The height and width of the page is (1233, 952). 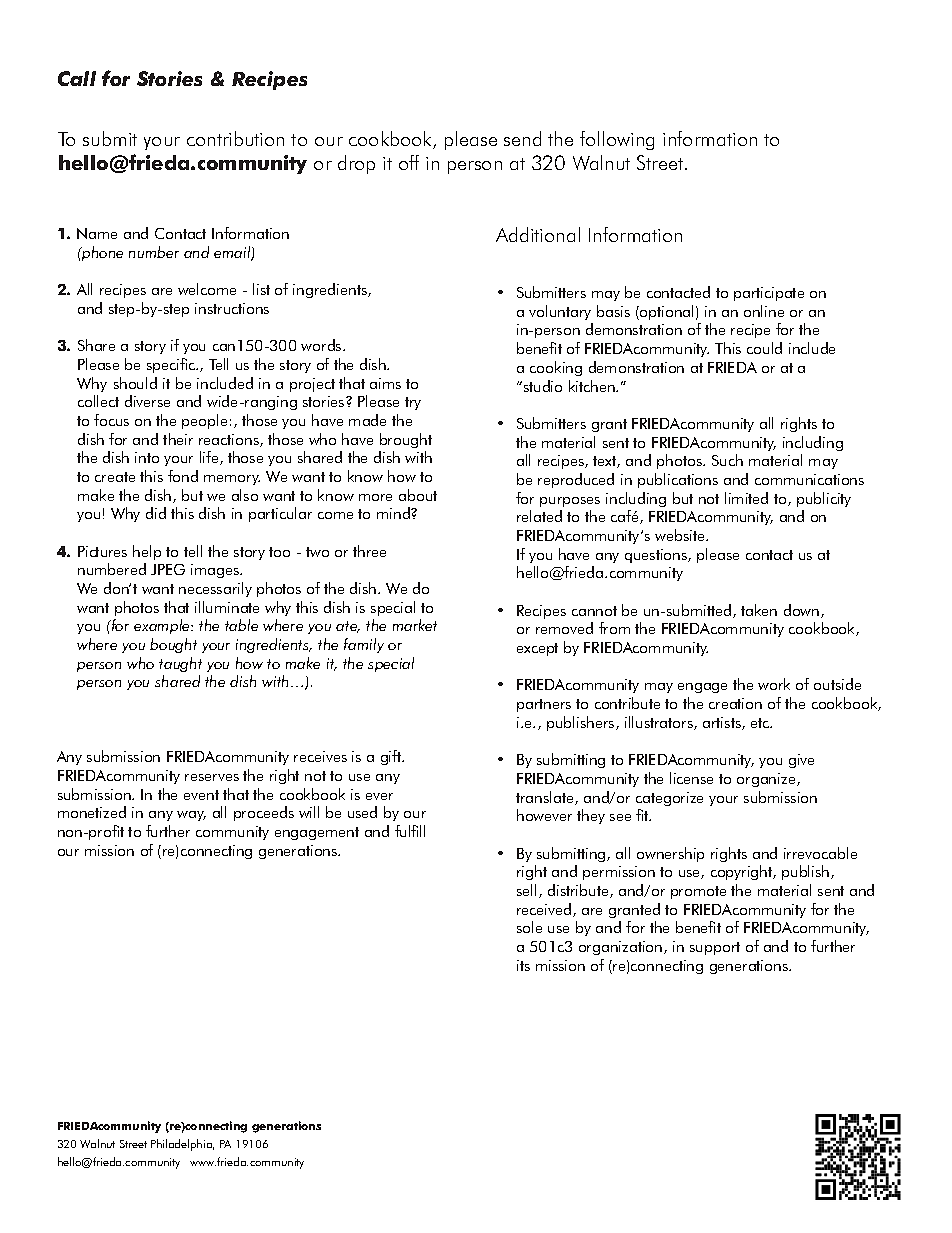 I want to click on voluntary, so click(x=560, y=312).
